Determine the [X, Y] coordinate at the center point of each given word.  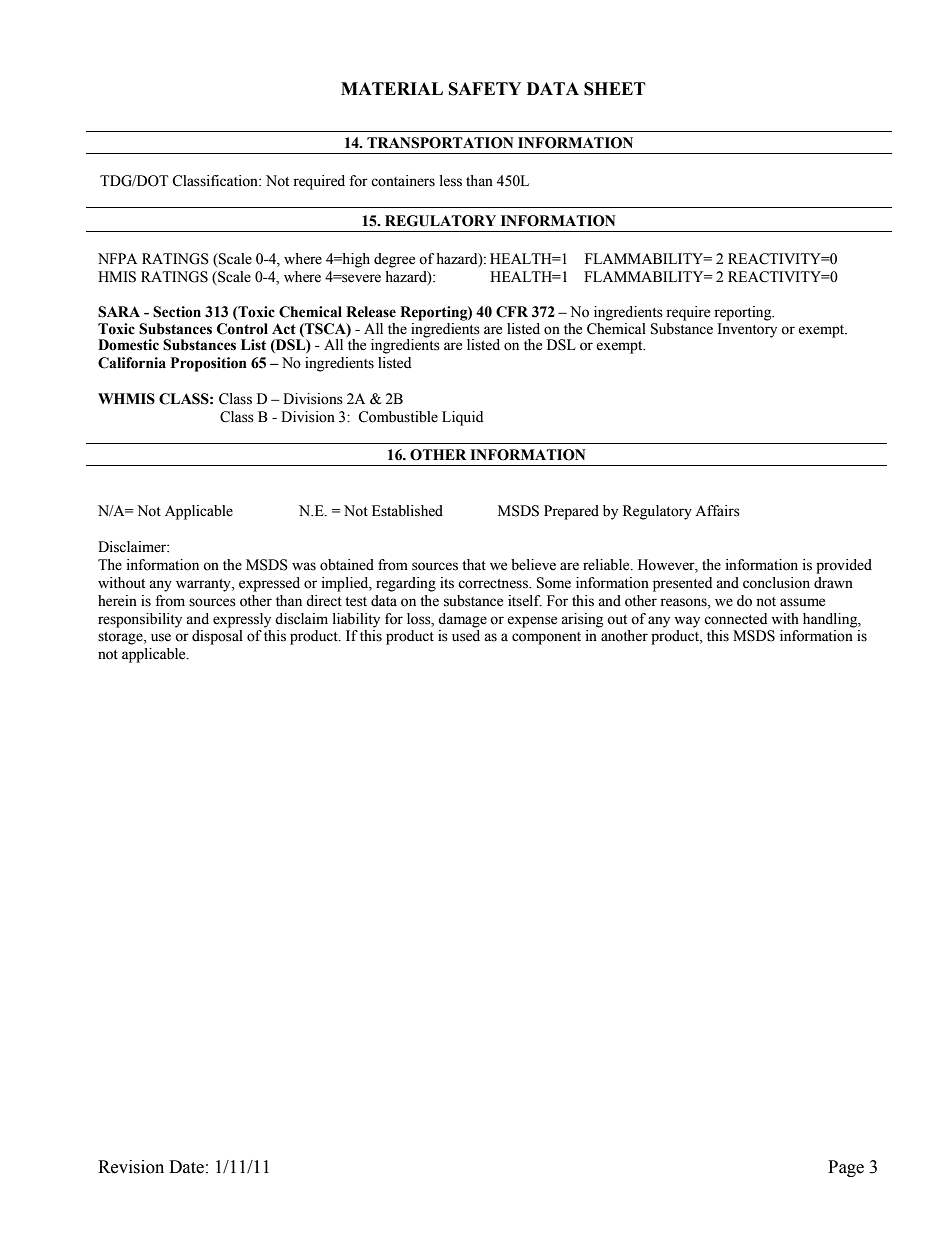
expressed [269, 584]
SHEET [615, 89]
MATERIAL [392, 88]
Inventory [747, 330]
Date [186, 1167]
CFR [512, 312]
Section [177, 312]
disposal [217, 637]
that [474, 565]
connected [735, 619]
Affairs [717, 511]
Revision [131, 1167]
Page [846, 1168]
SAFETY [485, 89]
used [466, 636]
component [546, 638]
